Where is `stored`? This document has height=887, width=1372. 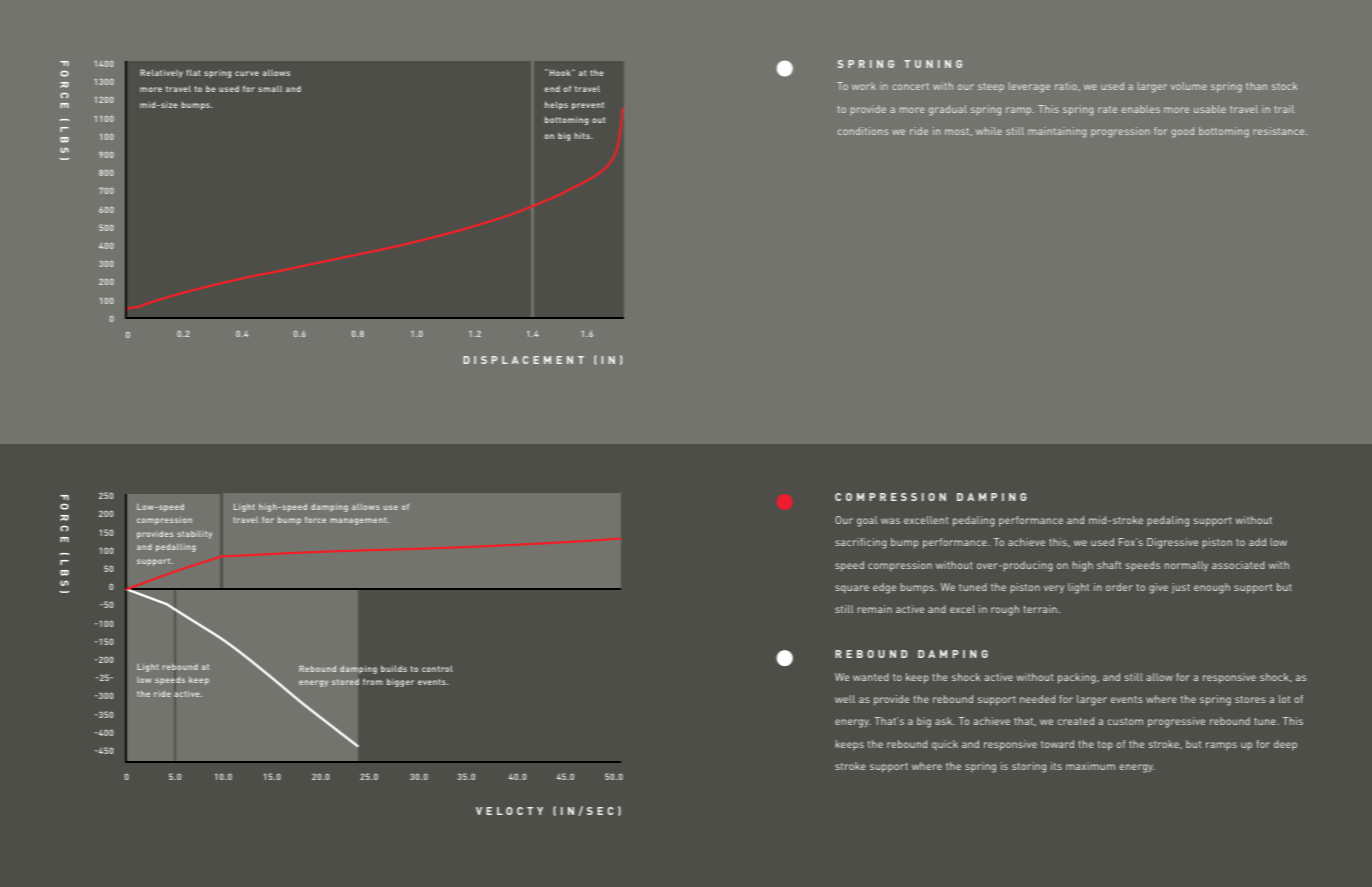 stored is located at coordinates (345, 682).
